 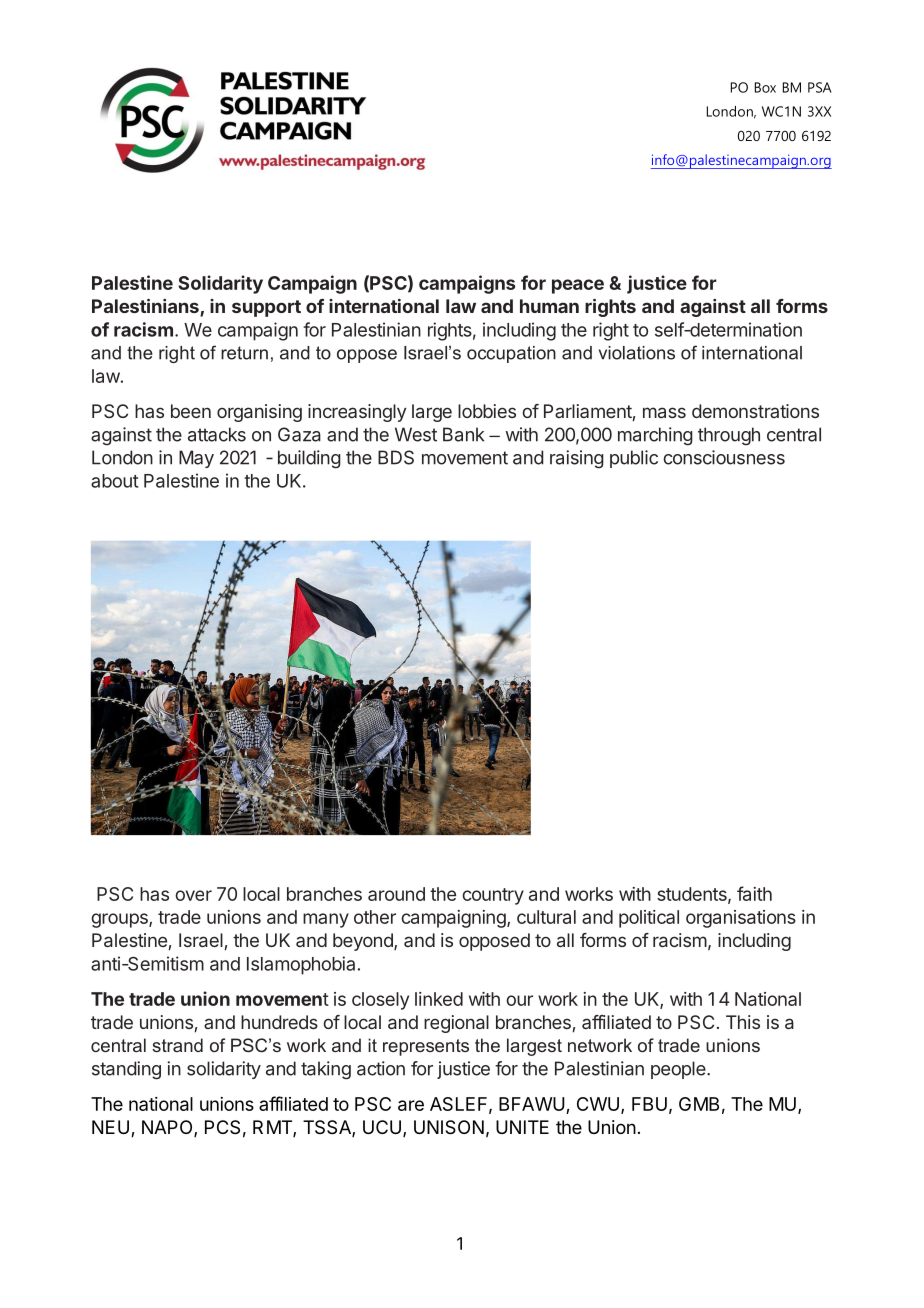 What do you see at coordinates (765, 87) in the screenshot?
I see `Box` at bounding box center [765, 87].
